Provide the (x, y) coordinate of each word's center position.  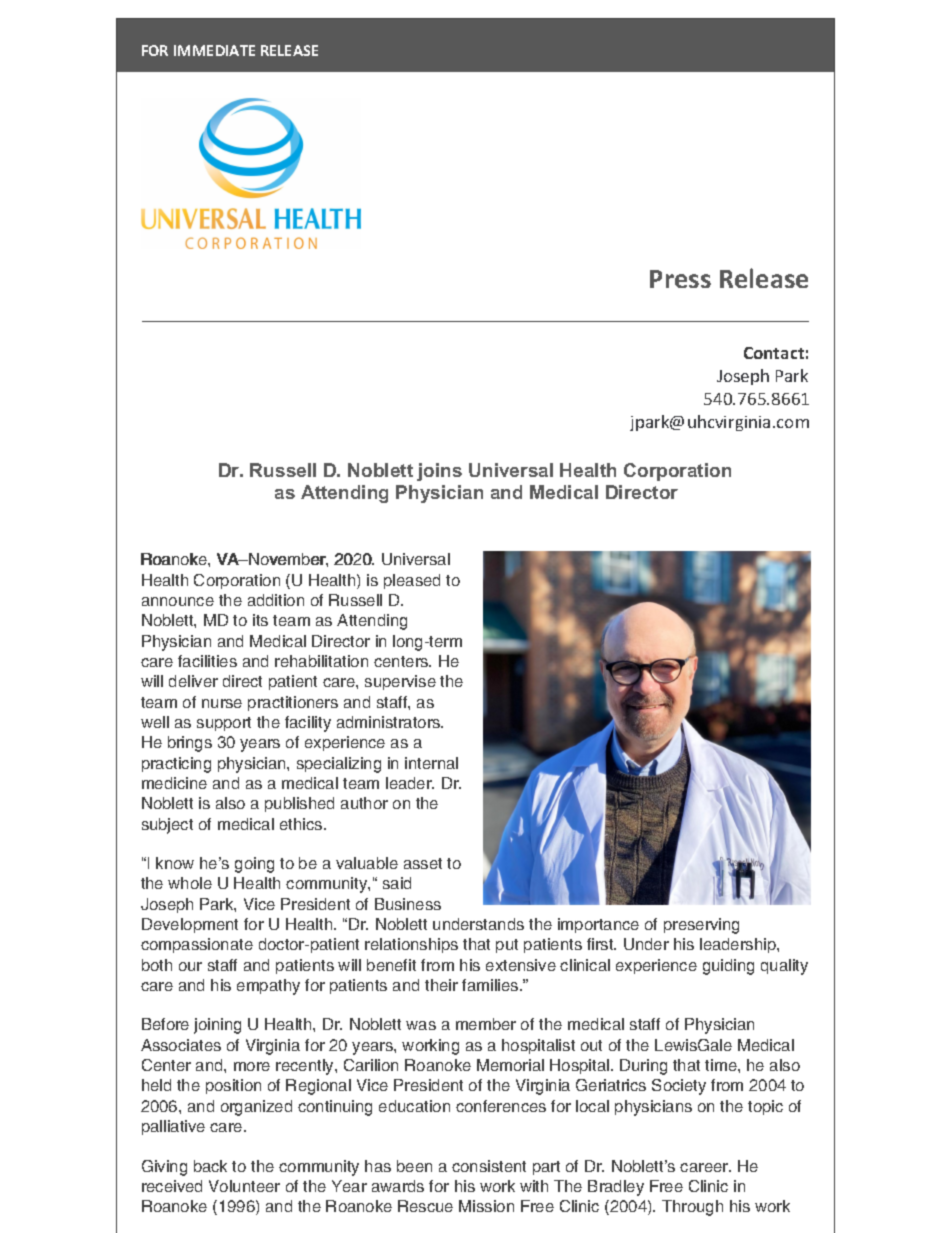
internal (431, 763)
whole (190, 883)
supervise (400, 682)
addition (276, 600)
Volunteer (244, 1186)
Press (680, 279)
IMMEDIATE (214, 50)
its (260, 620)
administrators (390, 722)
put (507, 946)
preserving (701, 926)
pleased (412, 581)
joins (439, 472)
